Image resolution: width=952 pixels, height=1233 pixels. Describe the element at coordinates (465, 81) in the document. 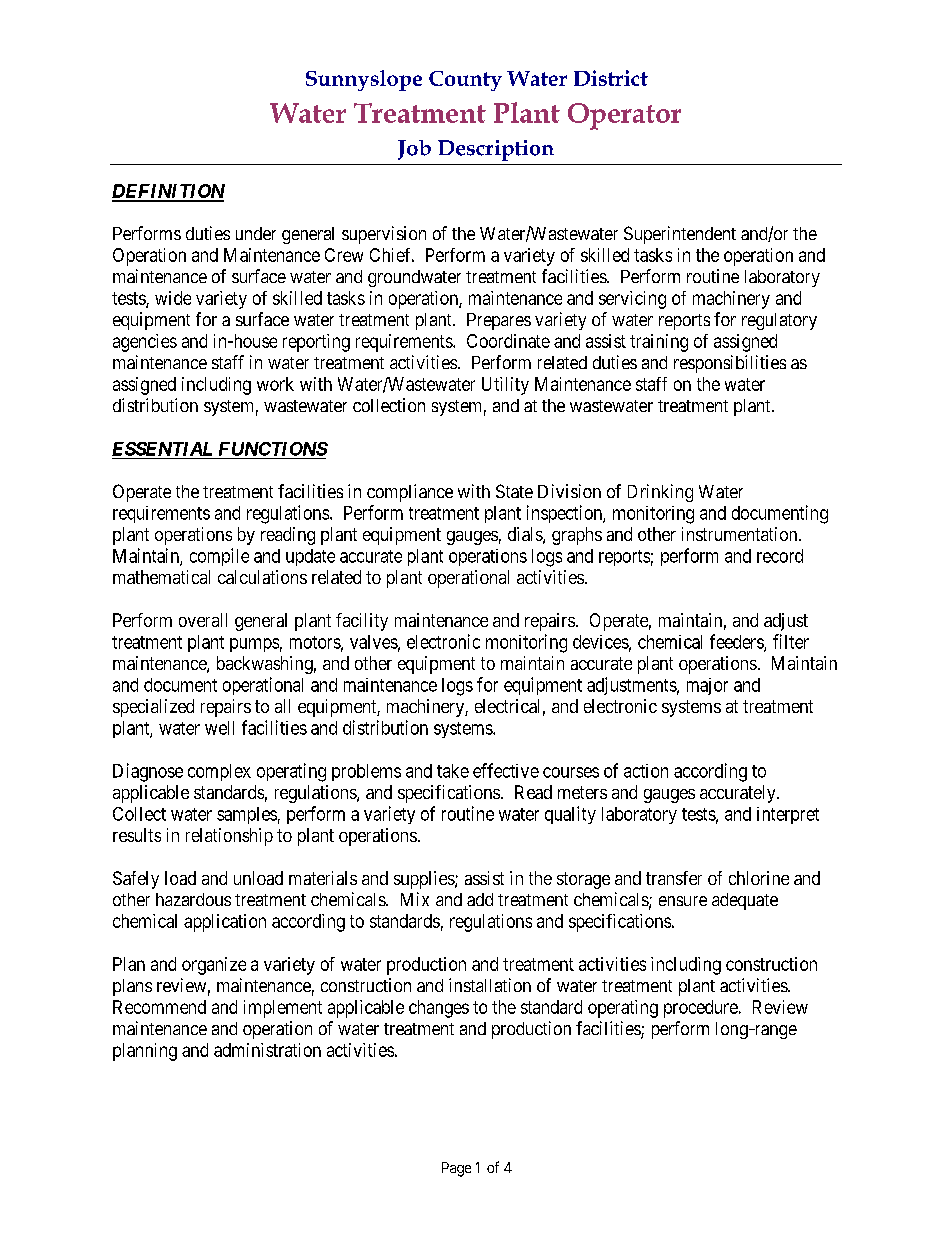

I see `County` at that location.
